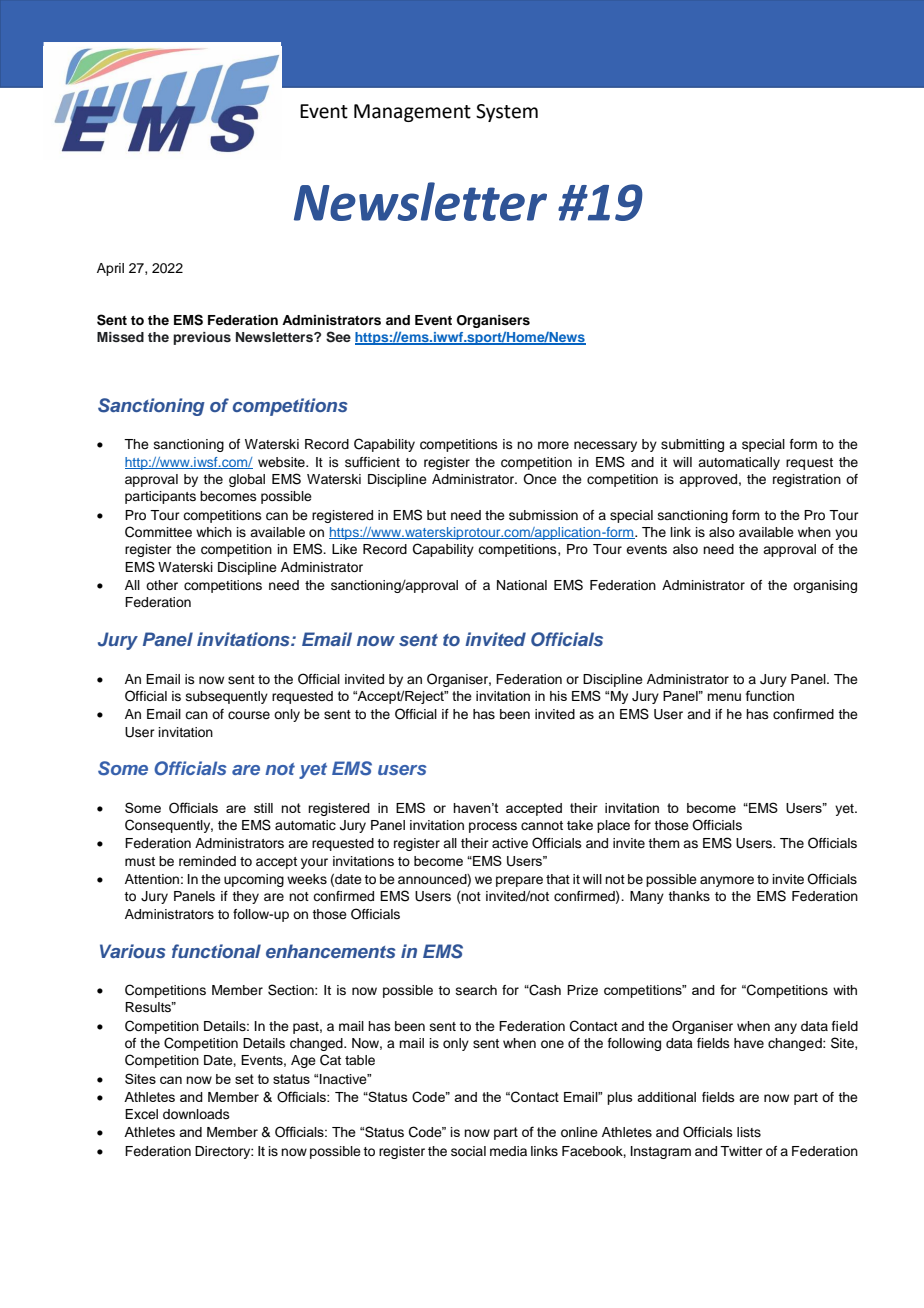  What do you see at coordinates (110, 269) in the screenshot?
I see `April` at bounding box center [110, 269].
